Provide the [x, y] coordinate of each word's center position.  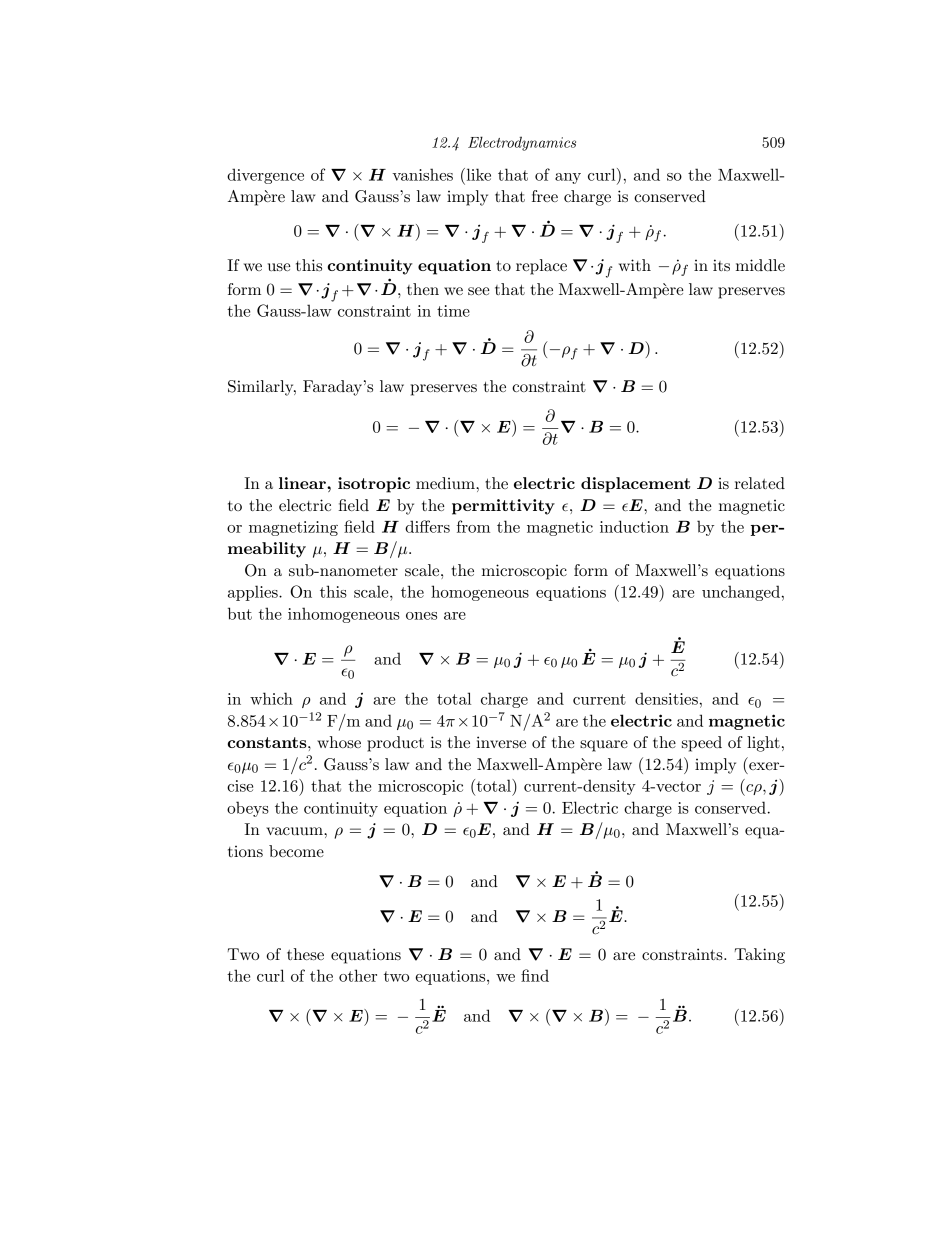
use [279, 267]
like [477, 174]
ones [421, 616]
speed [702, 744]
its [721, 265]
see [479, 291]
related [759, 483]
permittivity [503, 507]
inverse [501, 742]
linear [303, 483]
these [305, 954]
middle [760, 265]
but [240, 613]
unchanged [741, 593]
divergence [265, 176]
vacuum [295, 831]
